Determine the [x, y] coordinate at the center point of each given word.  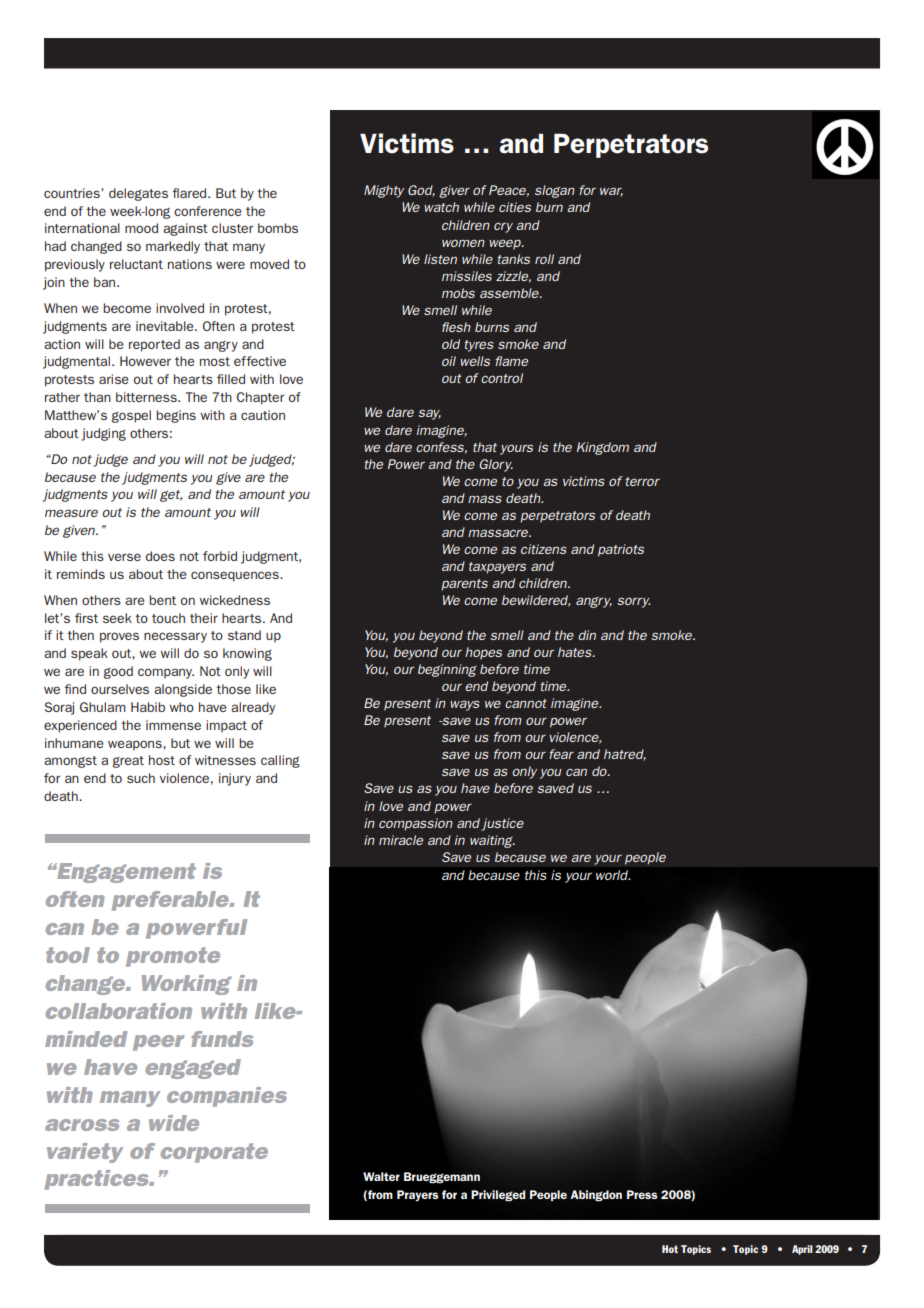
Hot [670, 1249]
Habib [148, 707]
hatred [625, 755]
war [611, 192]
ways [465, 705]
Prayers [417, 1195]
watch [441, 207]
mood [141, 228]
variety [85, 1153]
